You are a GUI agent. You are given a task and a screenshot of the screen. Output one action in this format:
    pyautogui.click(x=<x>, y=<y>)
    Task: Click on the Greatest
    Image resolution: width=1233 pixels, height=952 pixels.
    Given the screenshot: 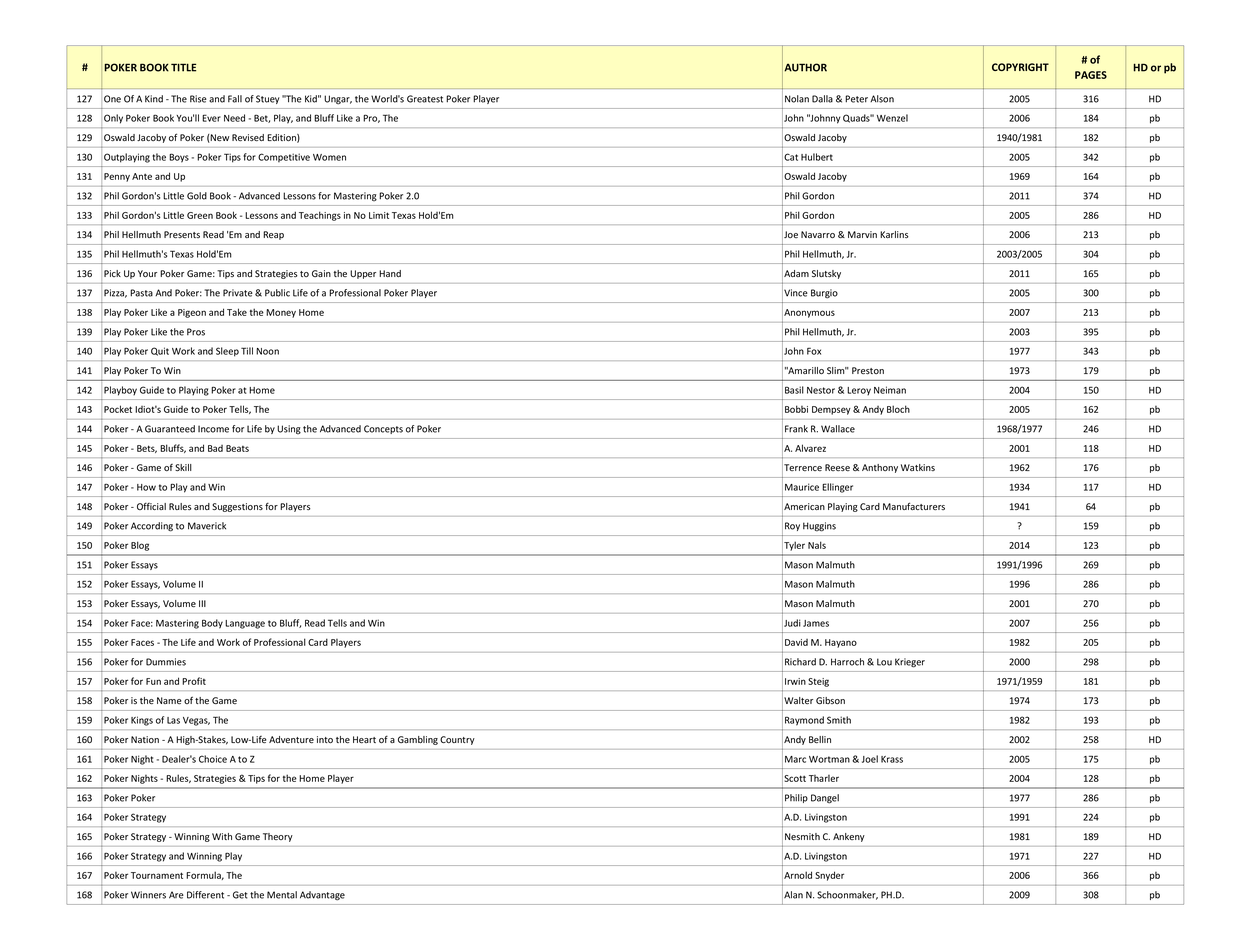 What is the action you would take?
    pyautogui.click(x=425, y=99)
